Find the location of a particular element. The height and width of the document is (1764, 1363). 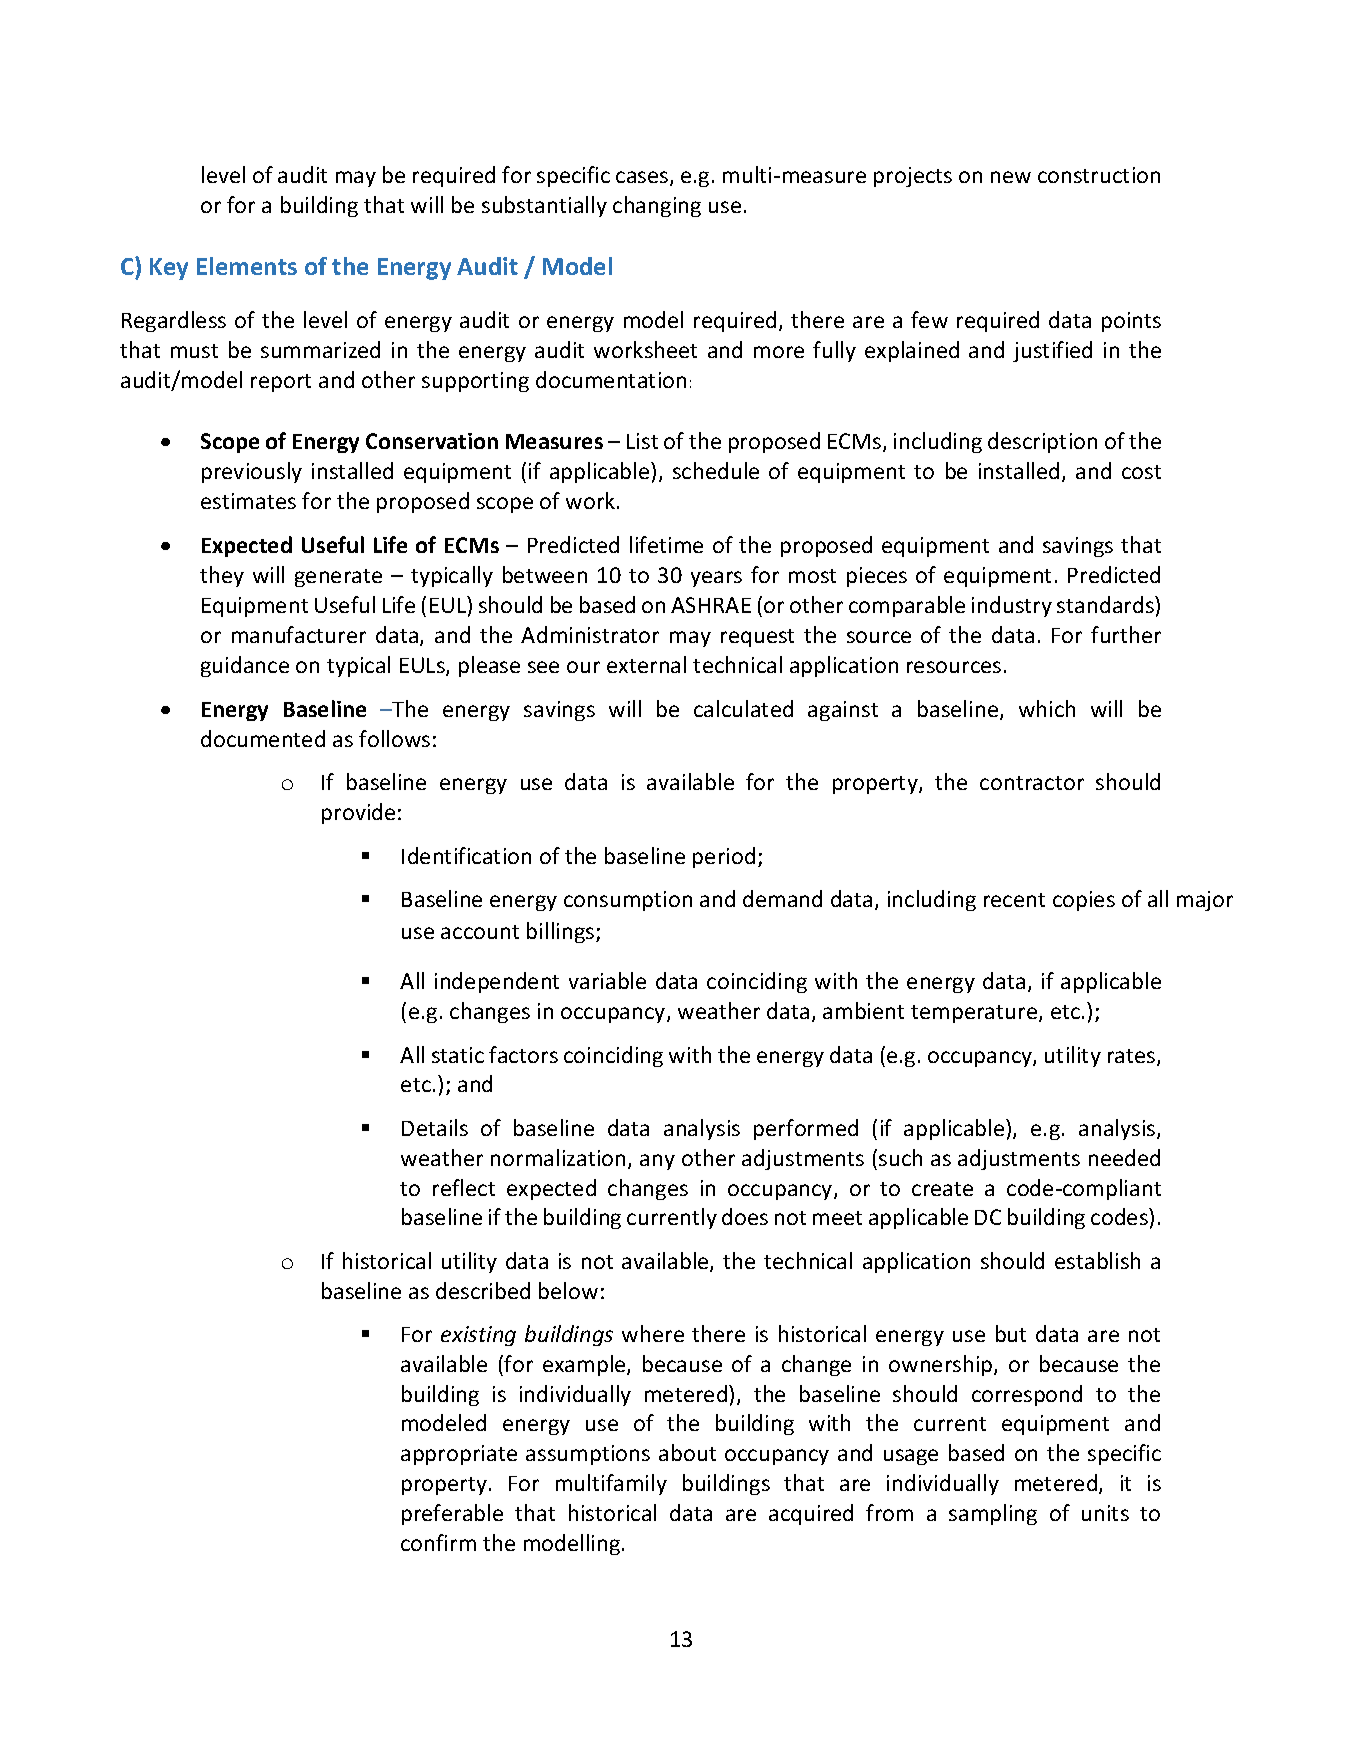

confirm is located at coordinates (438, 1542).
